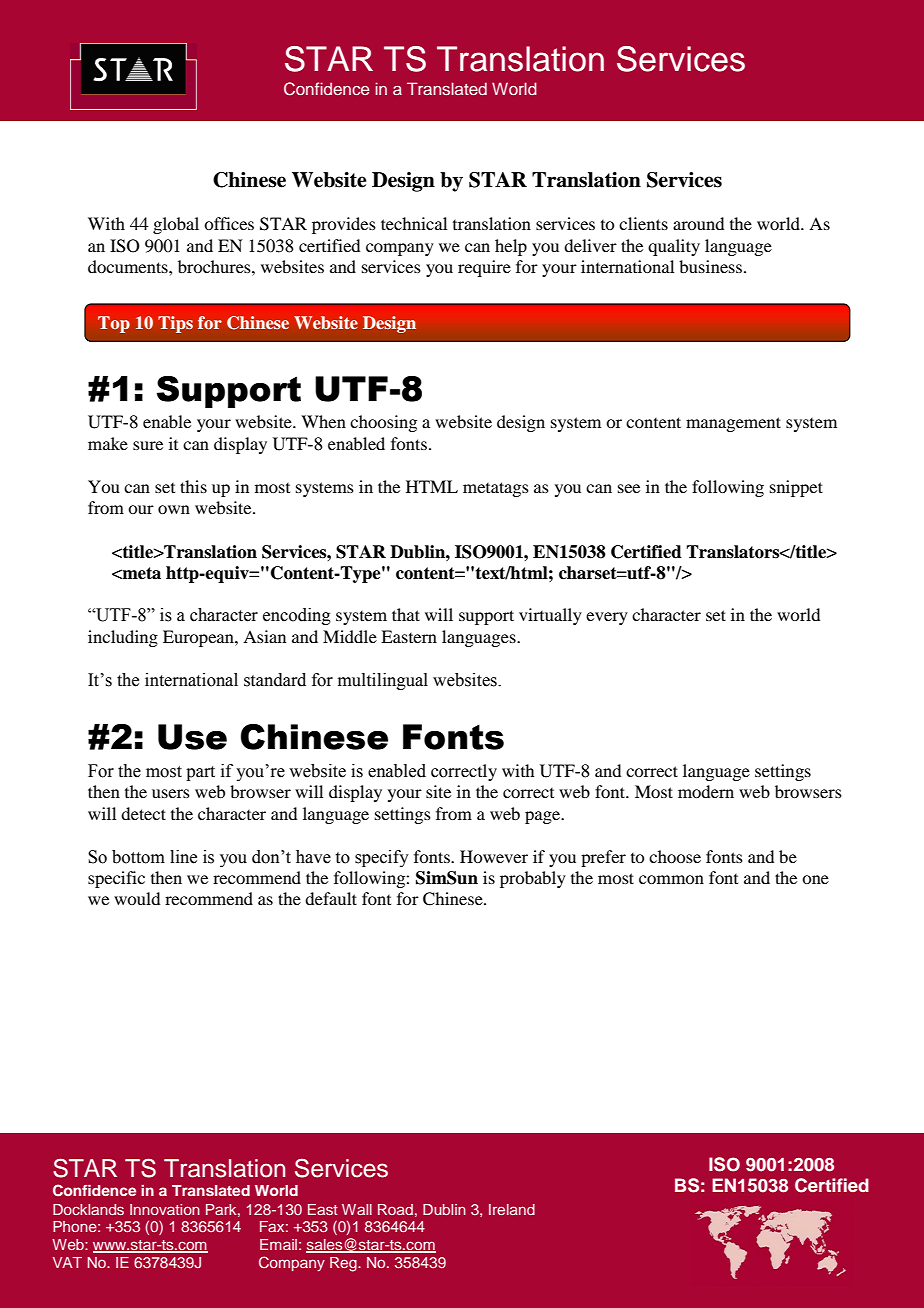  Describe the element at coordinates (512, 1209) in the page. I see `Ireland` at that location.
